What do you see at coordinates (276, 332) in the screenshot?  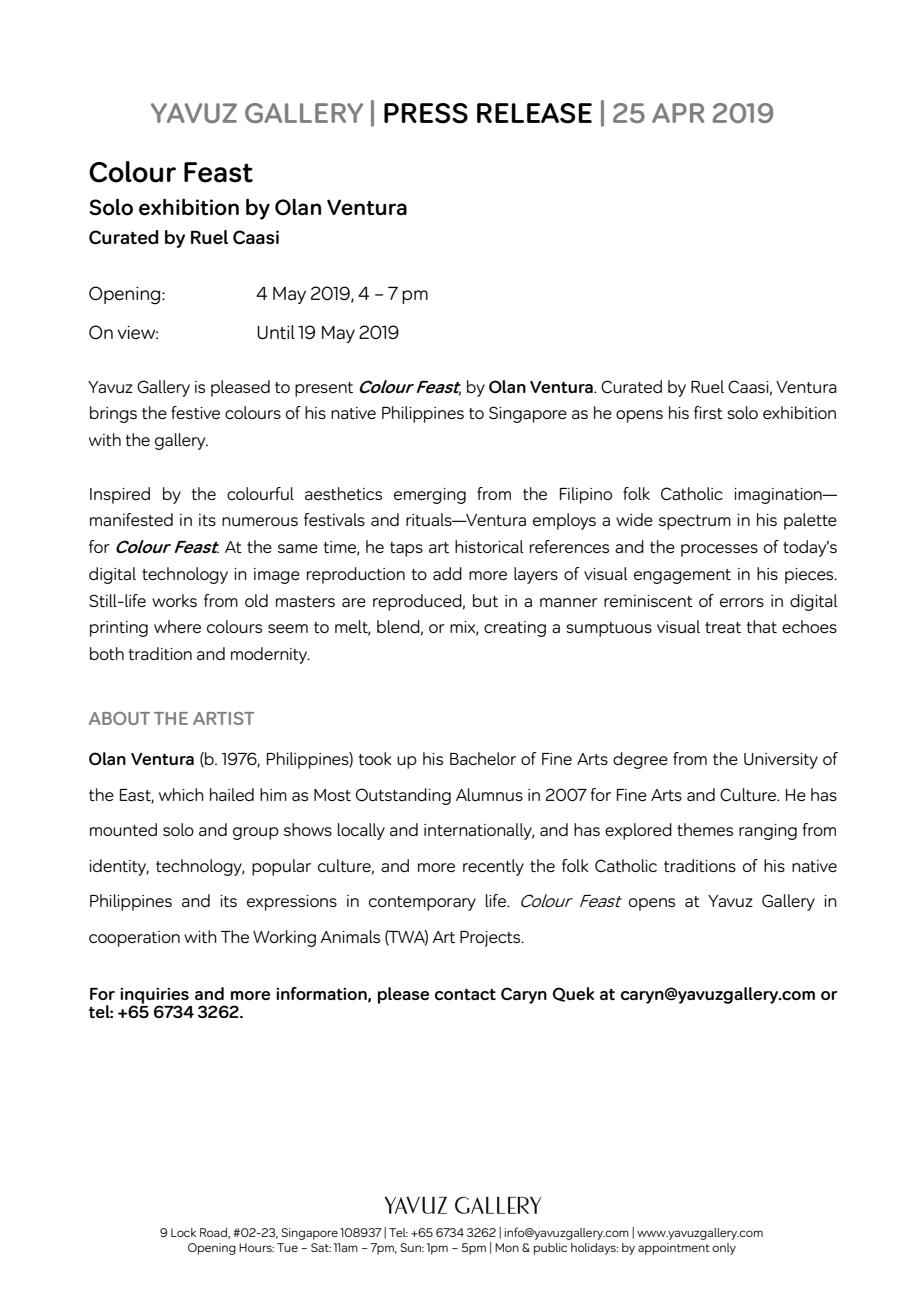 I see `Until` at bounding box center [276, 332].
